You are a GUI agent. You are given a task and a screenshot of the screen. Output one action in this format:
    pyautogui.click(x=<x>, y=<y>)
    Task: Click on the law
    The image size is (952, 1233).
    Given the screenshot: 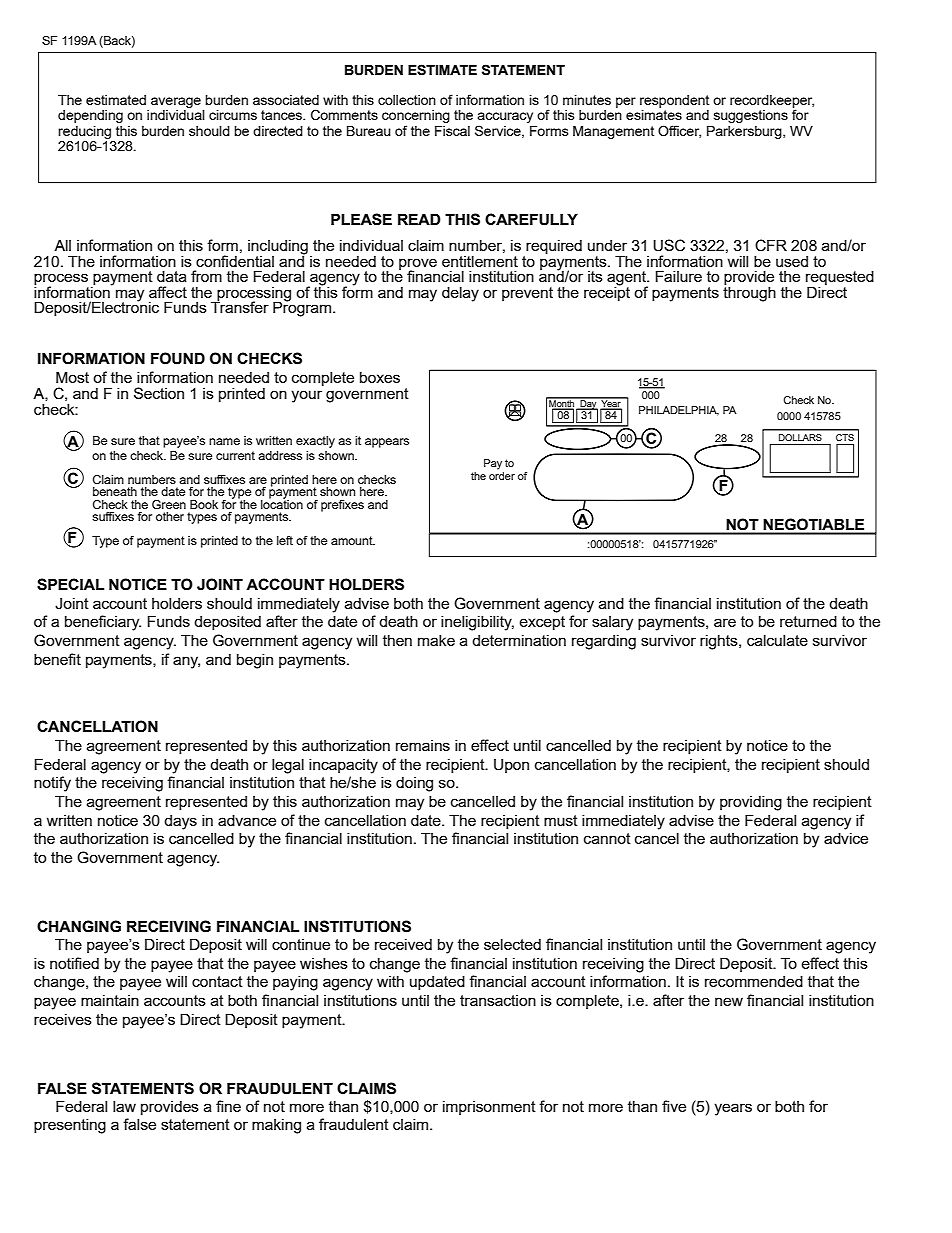 What is the action you would take?
    pyautogui.click(x=124, y=1106)
